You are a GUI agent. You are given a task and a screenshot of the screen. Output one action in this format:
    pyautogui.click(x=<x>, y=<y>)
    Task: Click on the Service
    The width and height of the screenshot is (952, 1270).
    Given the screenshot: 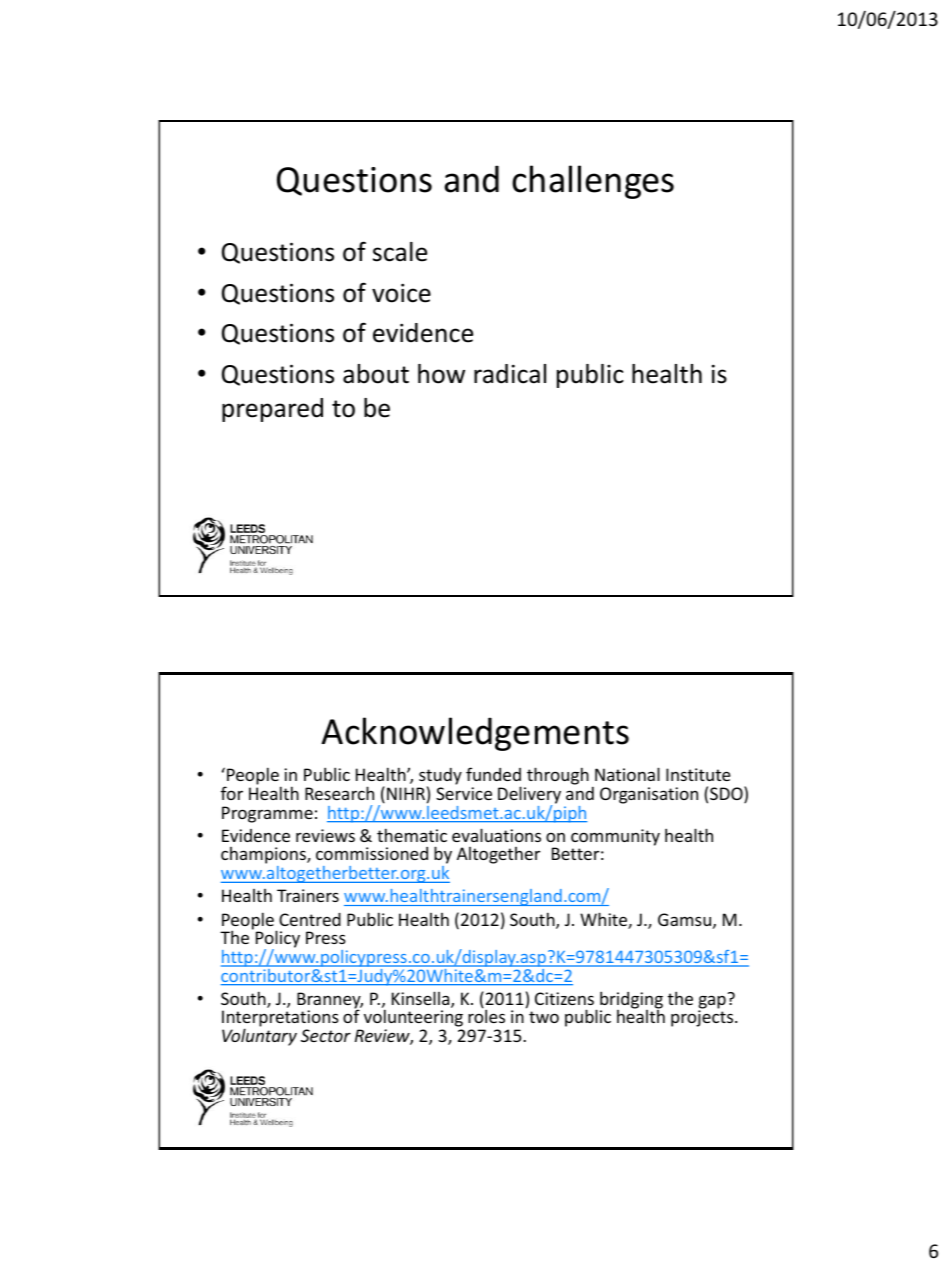 What is the action you would take?
    pyautogui.click(x=464, y=793)
